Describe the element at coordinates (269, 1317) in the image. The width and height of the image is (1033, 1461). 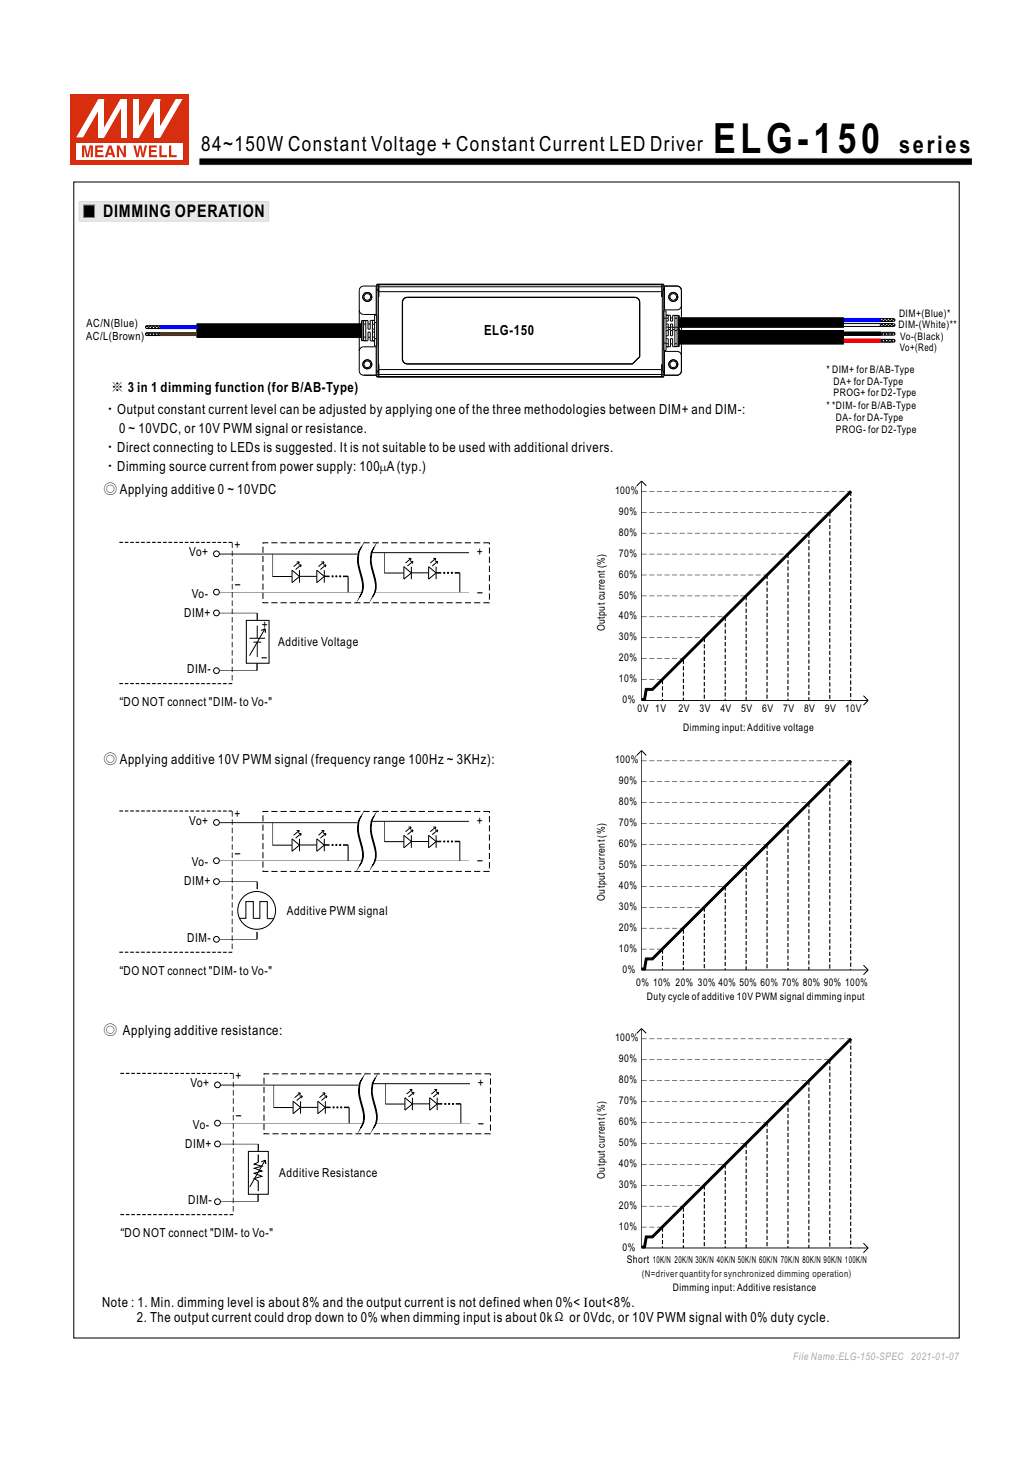
I see `could` at that location.
